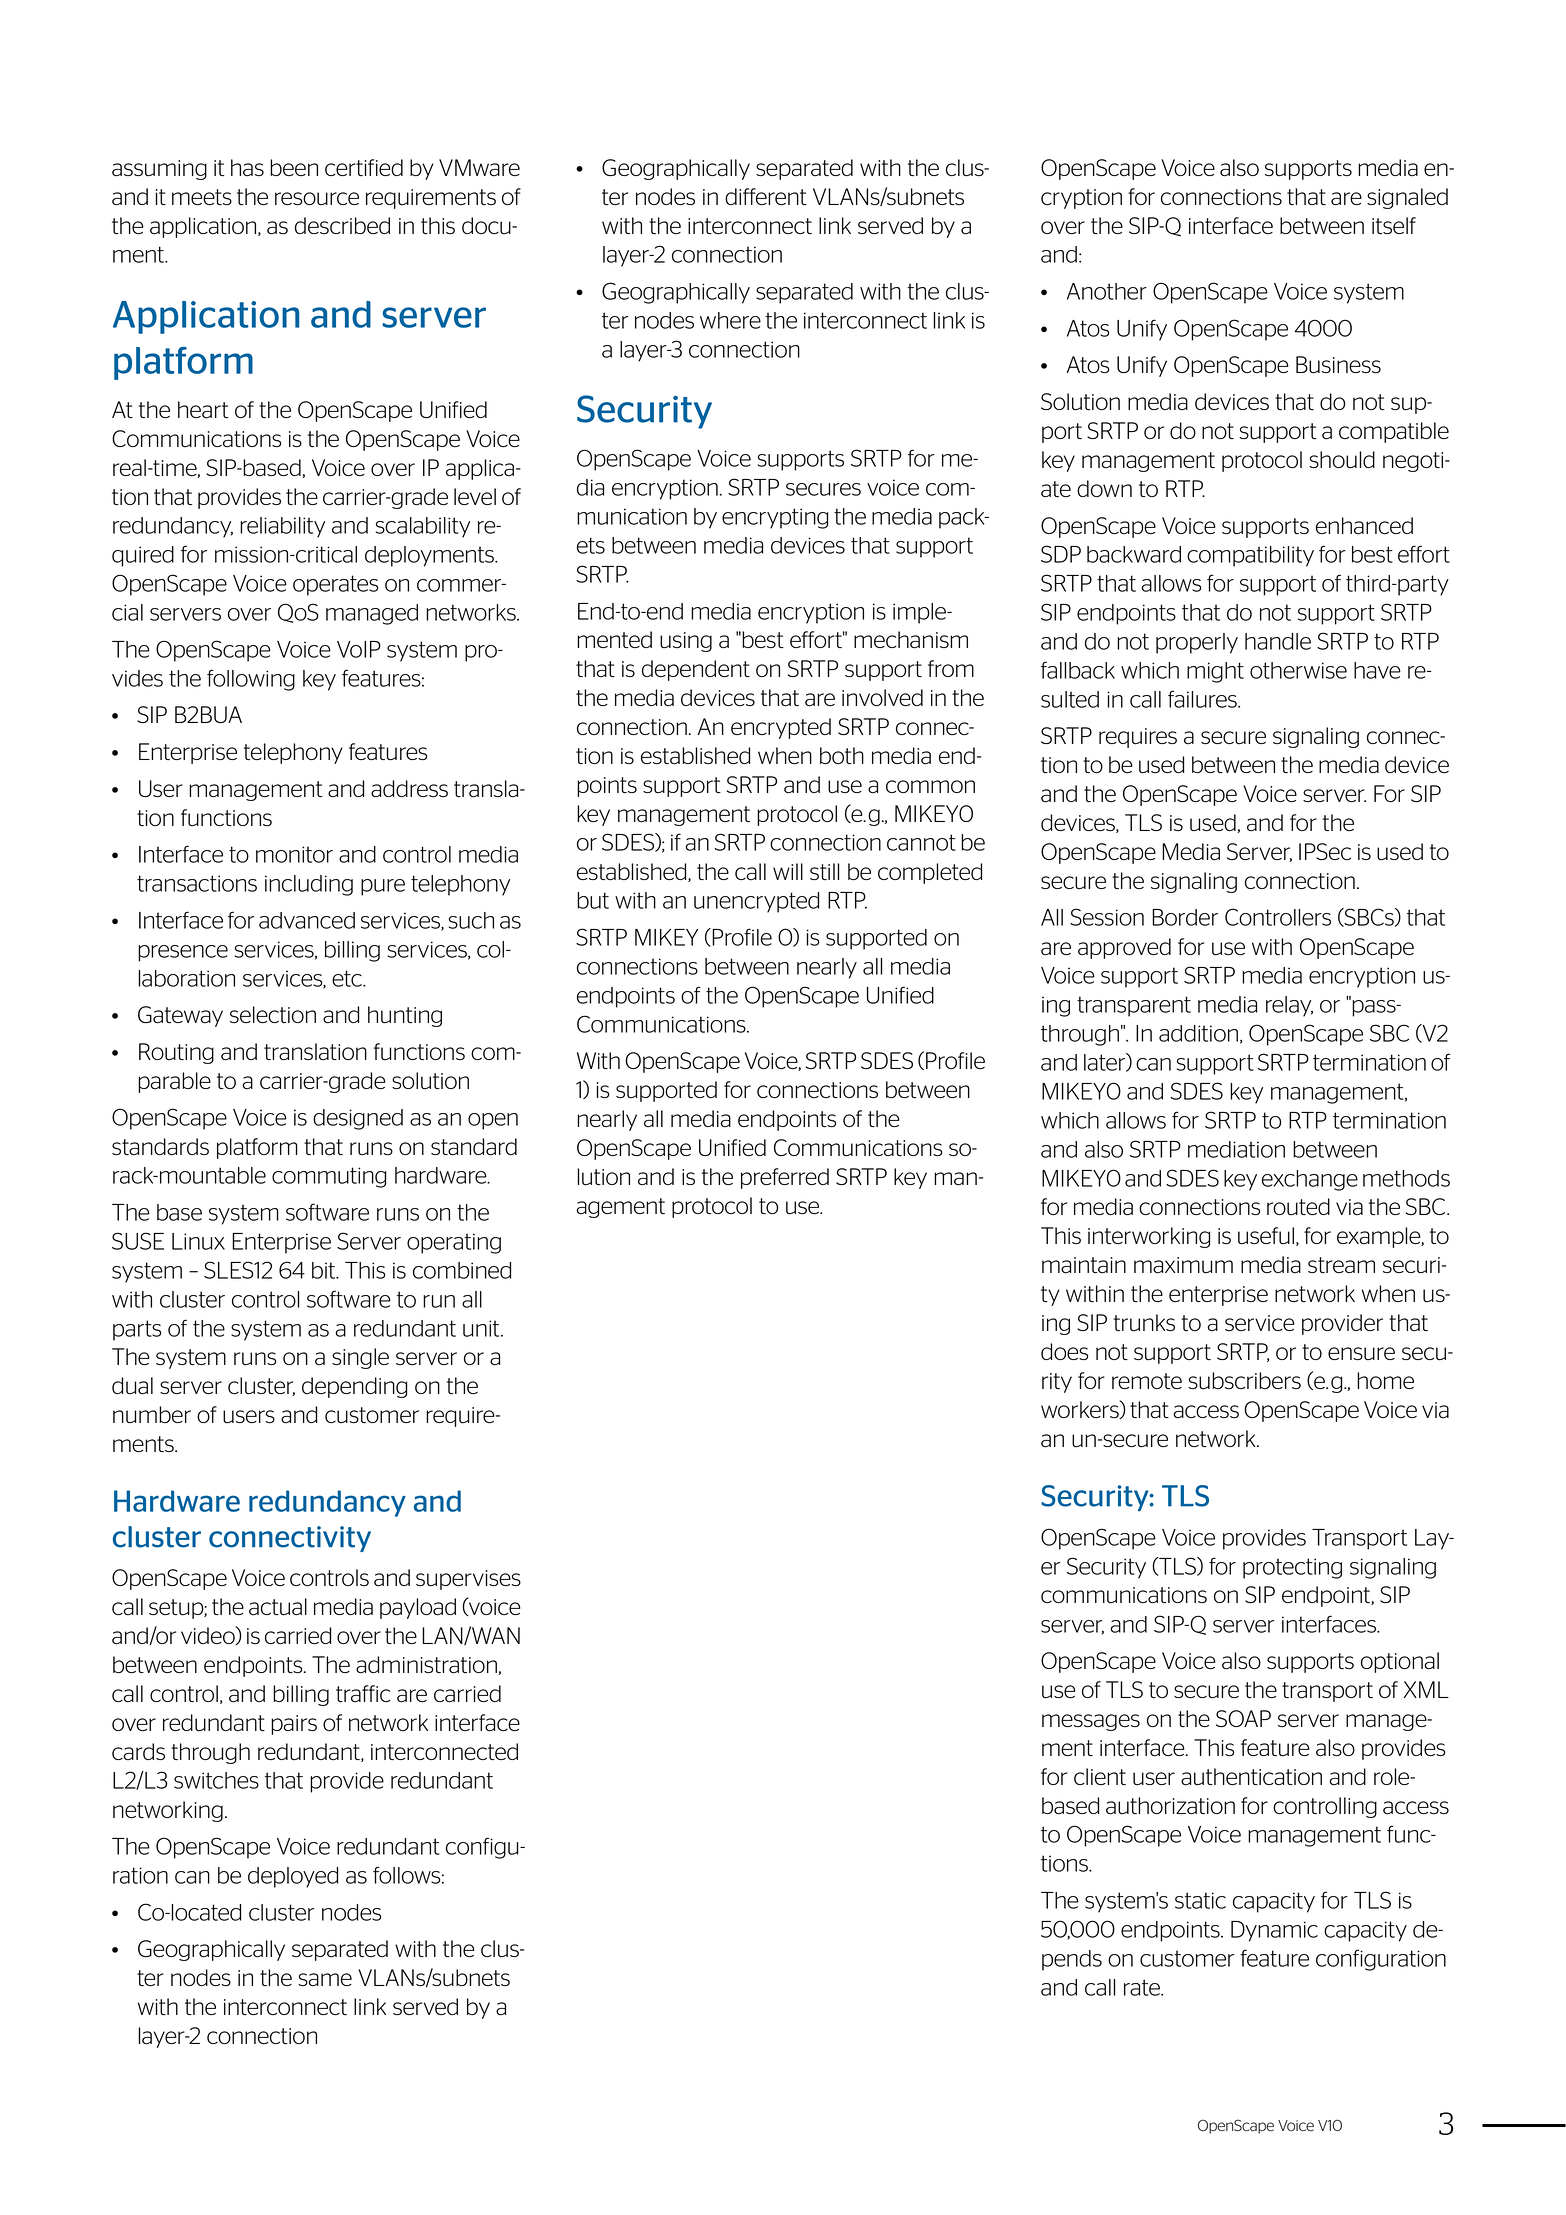 This image has width=1566, height=2215. What do you see at coordinates (785, 1178) in the image?
I see `preferred` at bounding box center [785, 1178].
